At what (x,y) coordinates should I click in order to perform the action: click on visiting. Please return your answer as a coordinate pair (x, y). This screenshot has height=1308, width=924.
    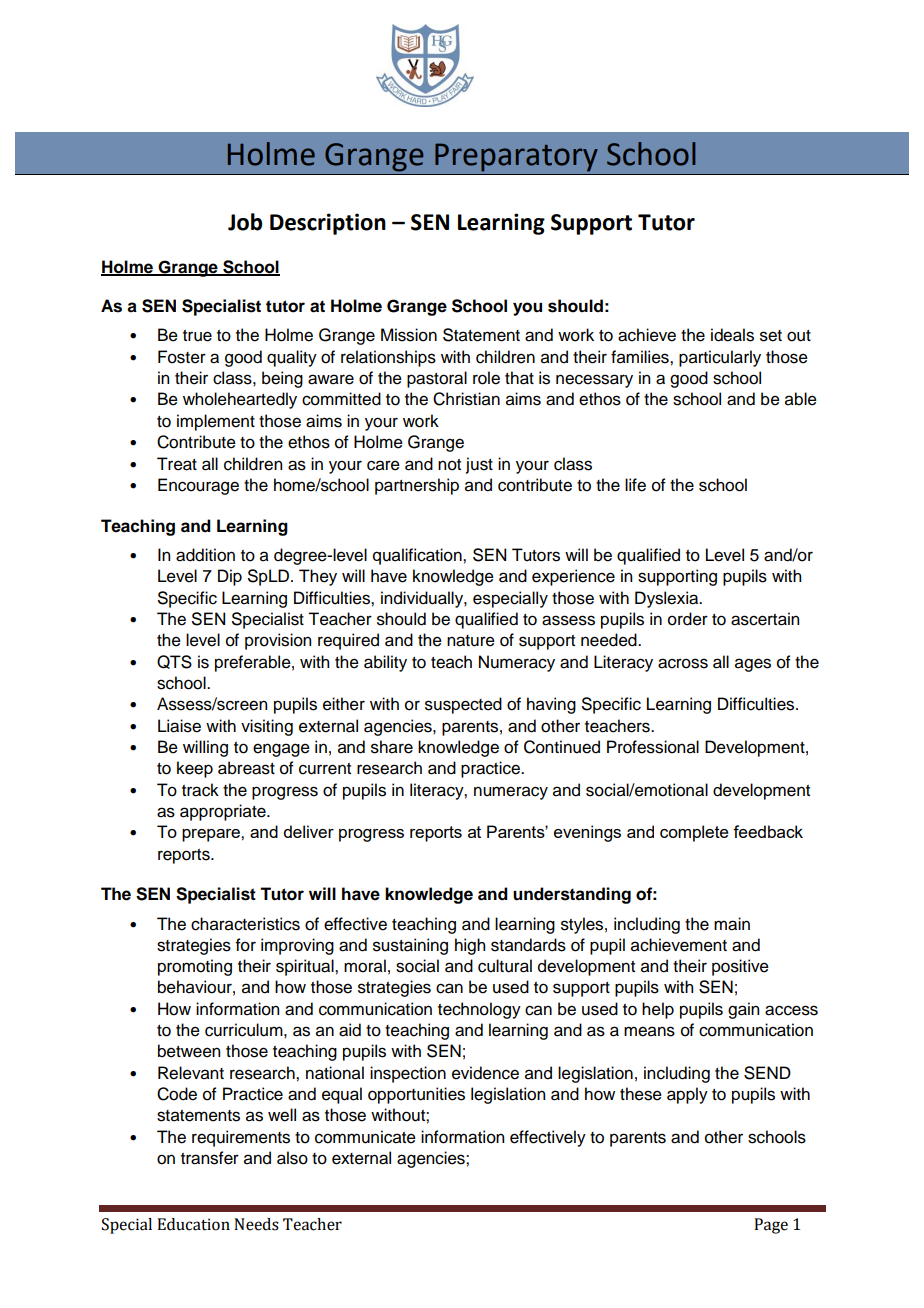
    Looking at the image, I should click on (267, 727).
